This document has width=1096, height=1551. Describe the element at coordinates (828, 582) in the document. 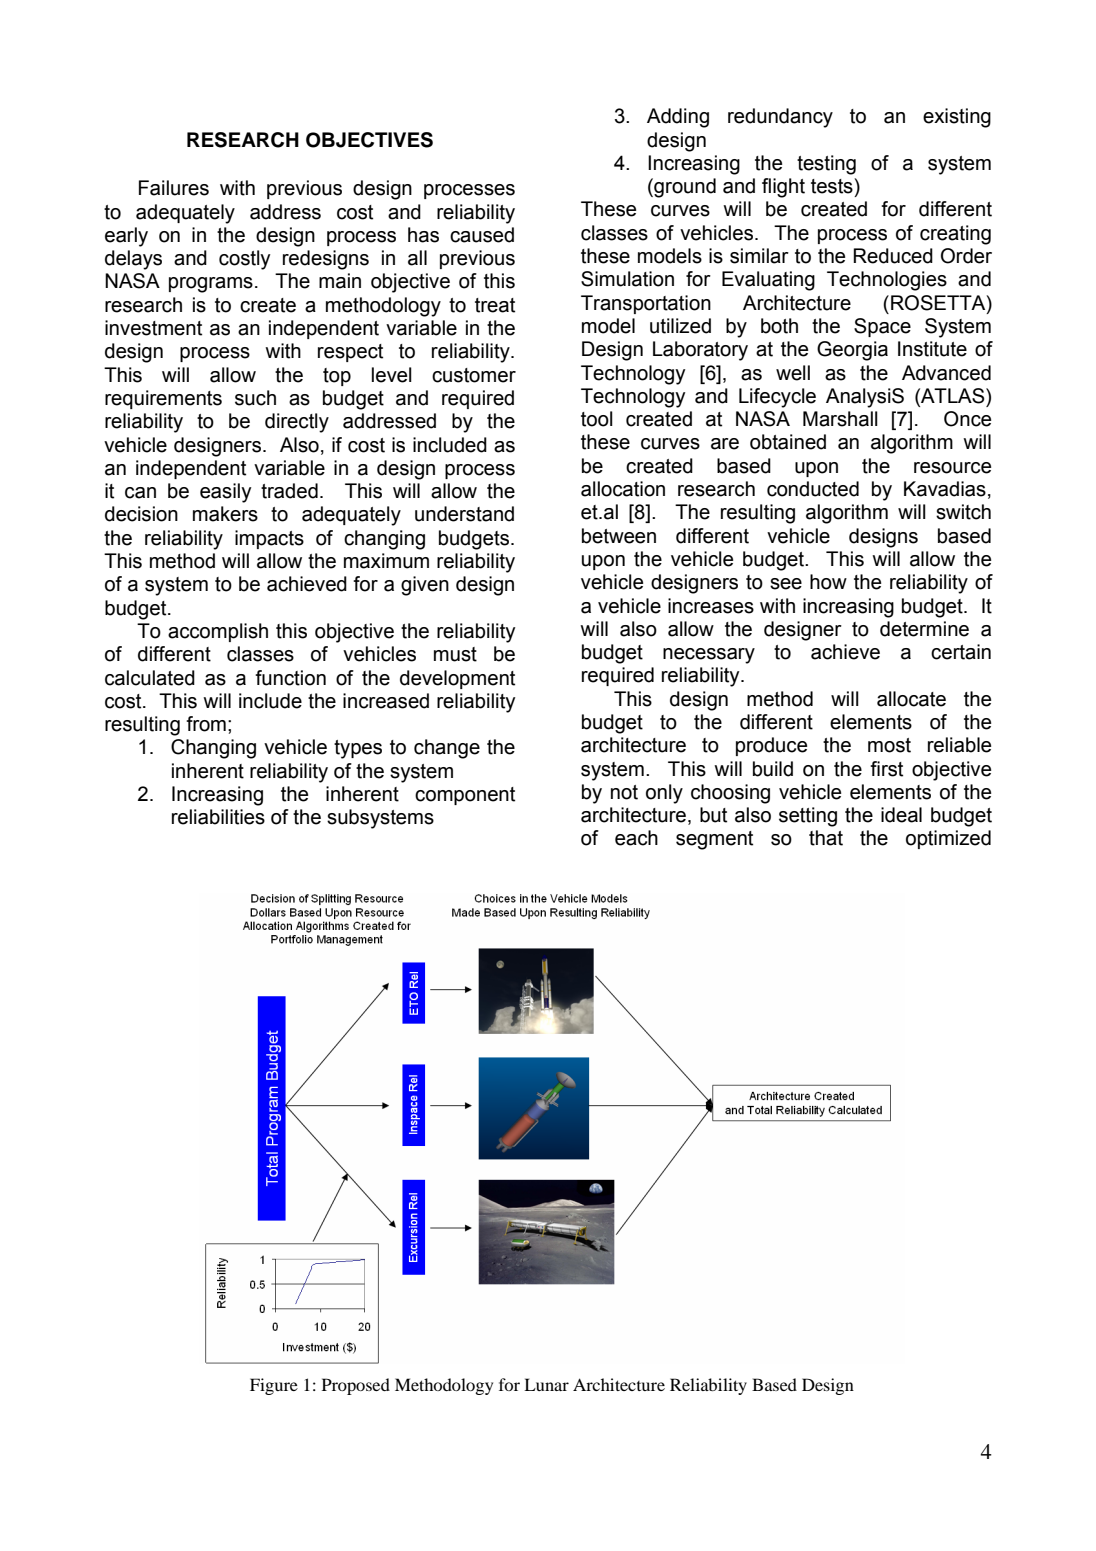

I see `how` at that location.
